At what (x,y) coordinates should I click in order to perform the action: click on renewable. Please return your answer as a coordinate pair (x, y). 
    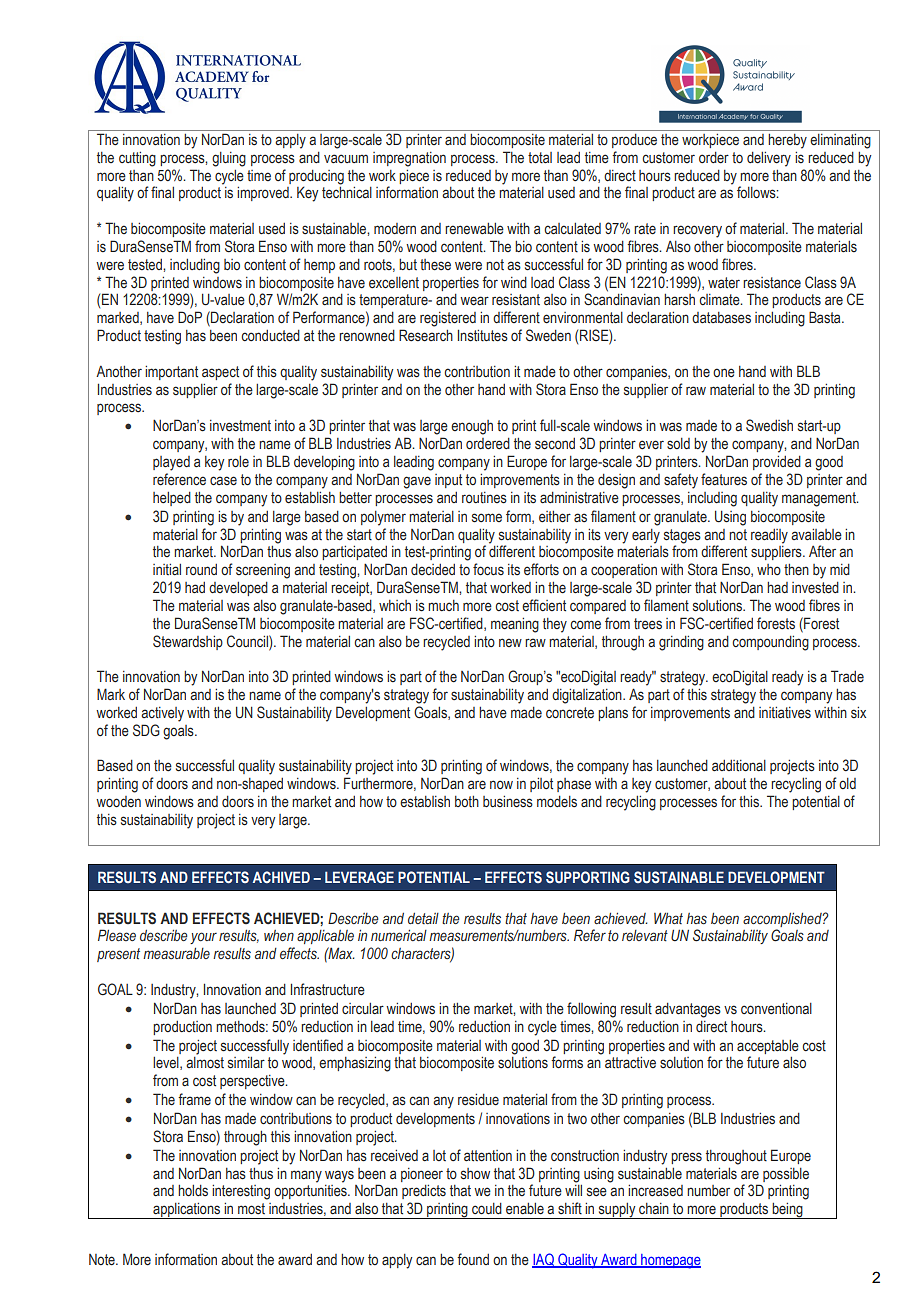
    Looking at the image, I should click on (474, 229).
